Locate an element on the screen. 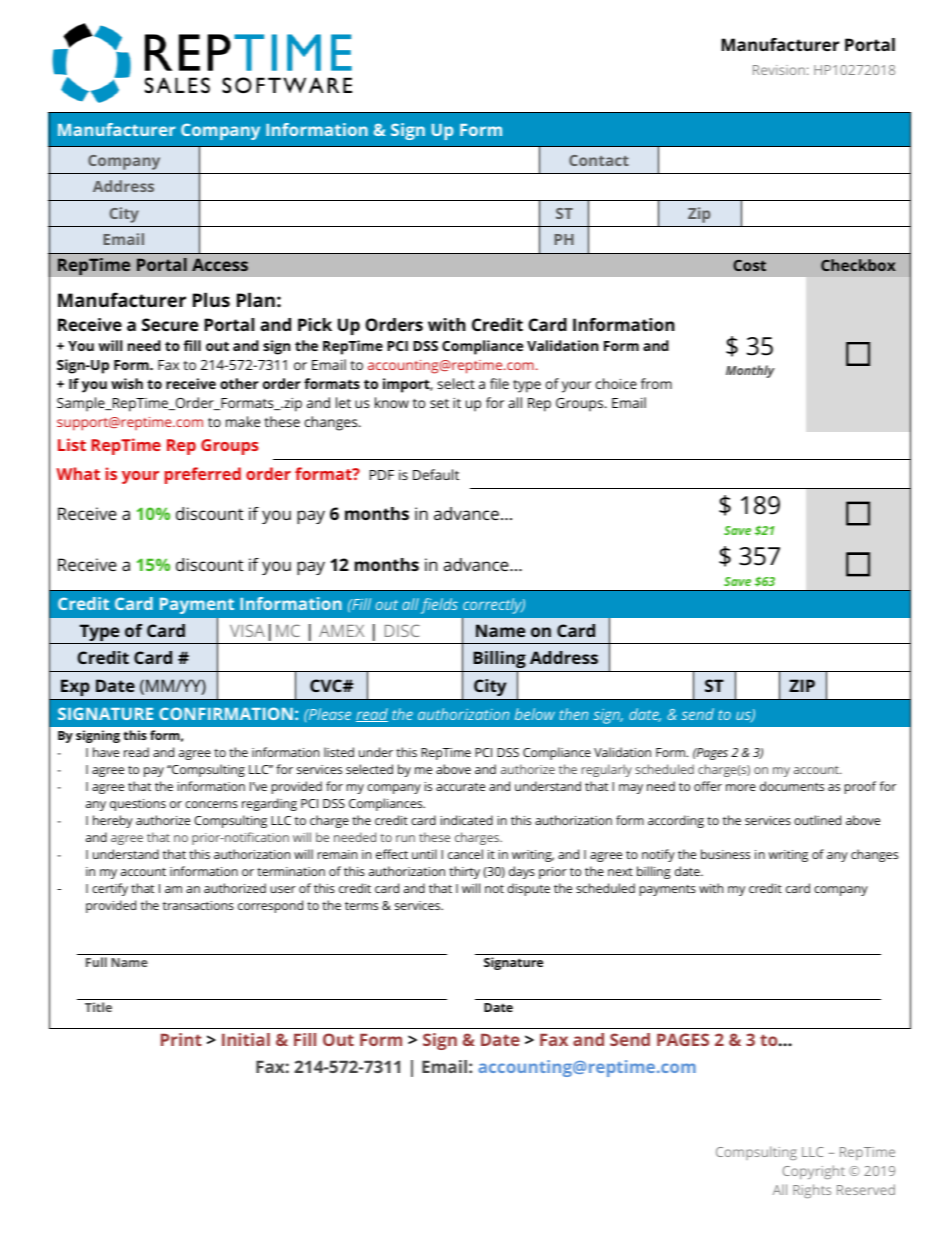 The height and width of the screenshot is (1233, 952). Access is located at coordinates (220, 264).
